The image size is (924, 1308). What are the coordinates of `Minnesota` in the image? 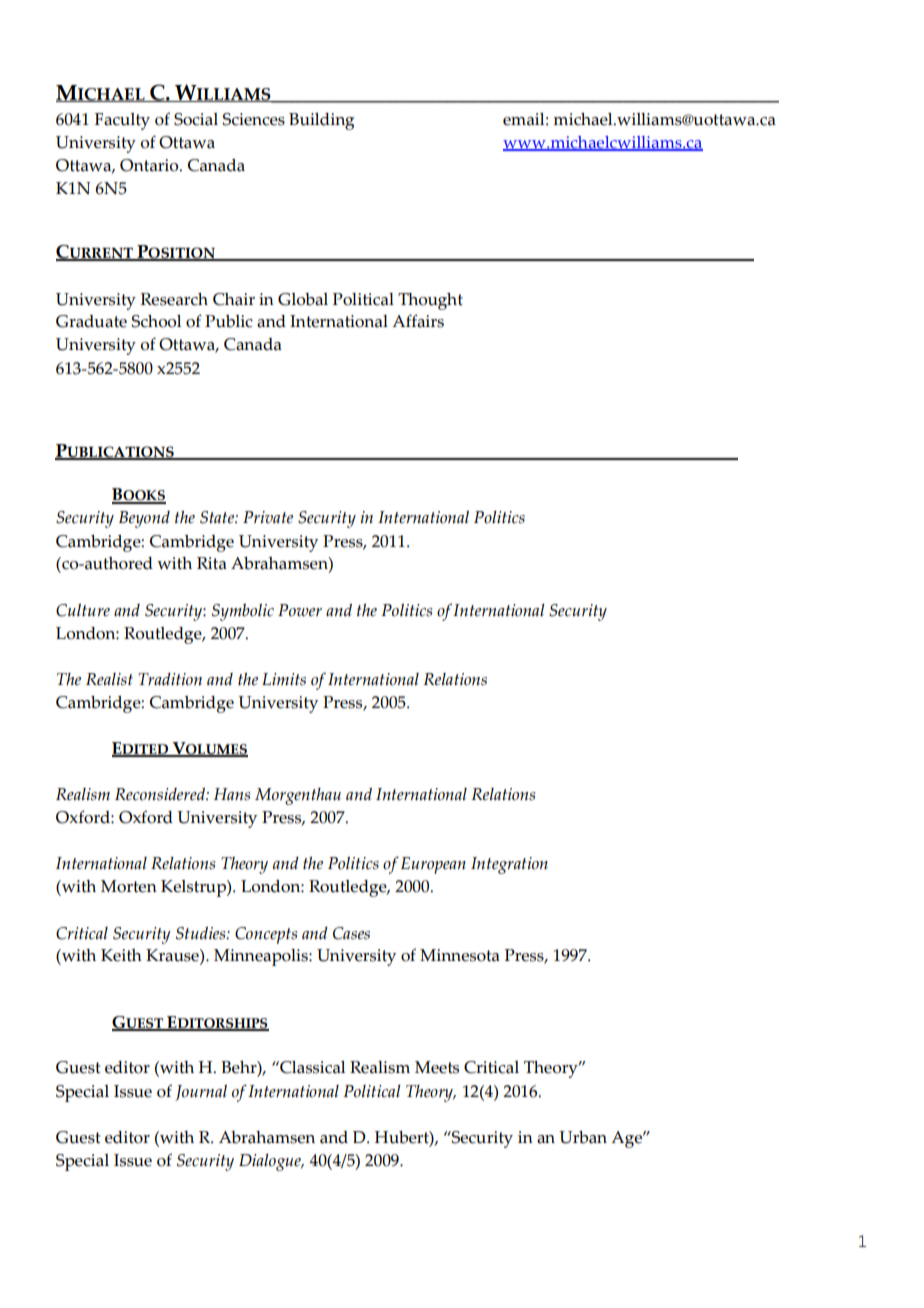 It's located at (460, 955).
